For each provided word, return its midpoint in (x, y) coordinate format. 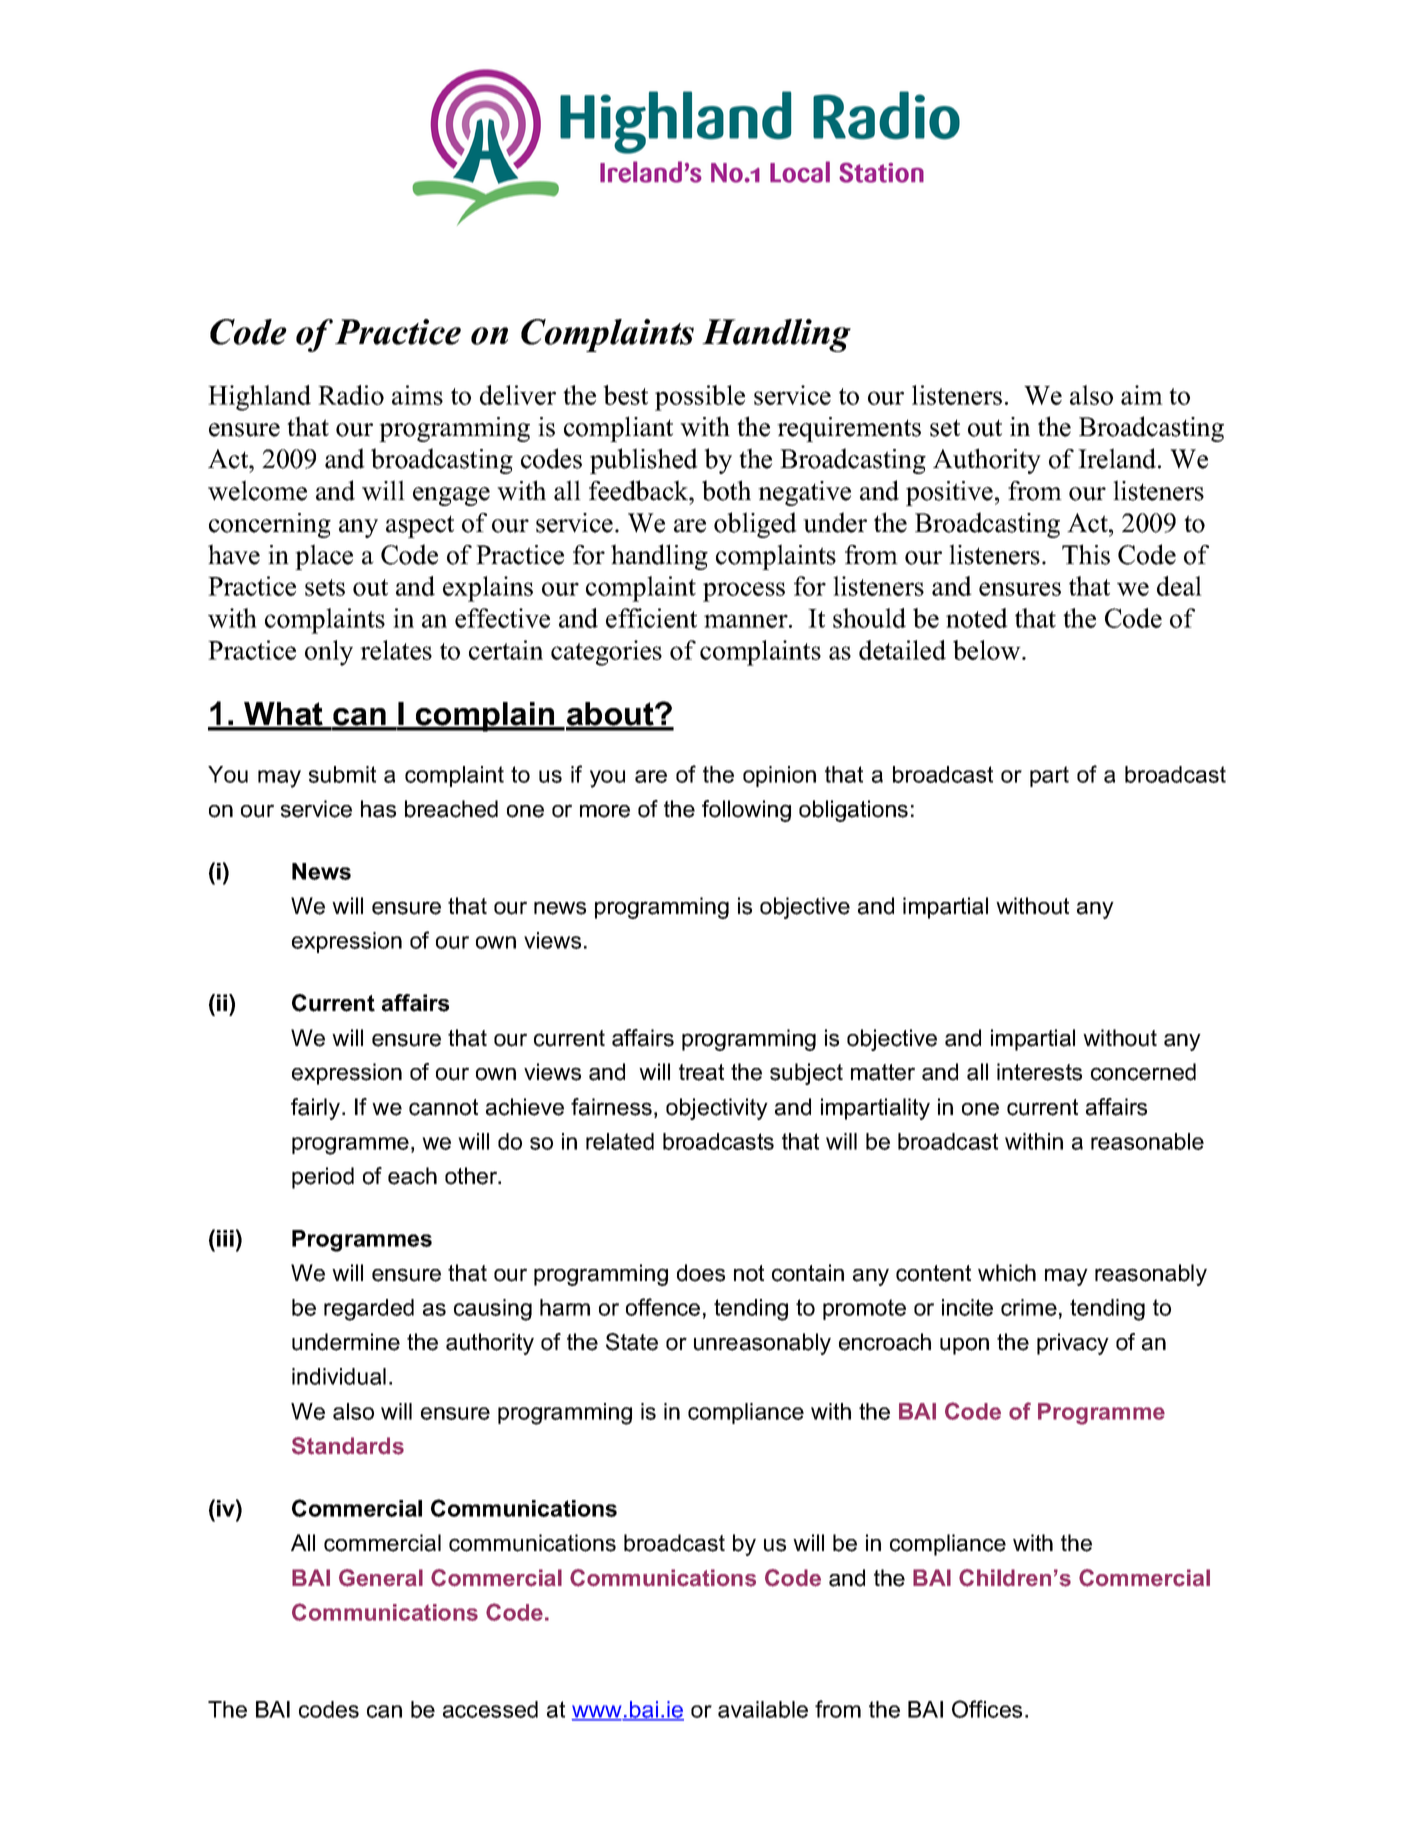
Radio (351, 395)
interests (1039, 1072)
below (988, 650)
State (632, 1342)
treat (701, 1072)
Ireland (1118, 458)
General (381, 1578)
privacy (1073, 1344)
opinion (779, 776)
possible (700, 398)
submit (342, 774)
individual (339, 1376)
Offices (987, 1709)
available (763, 1709)
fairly (317, 1109)
